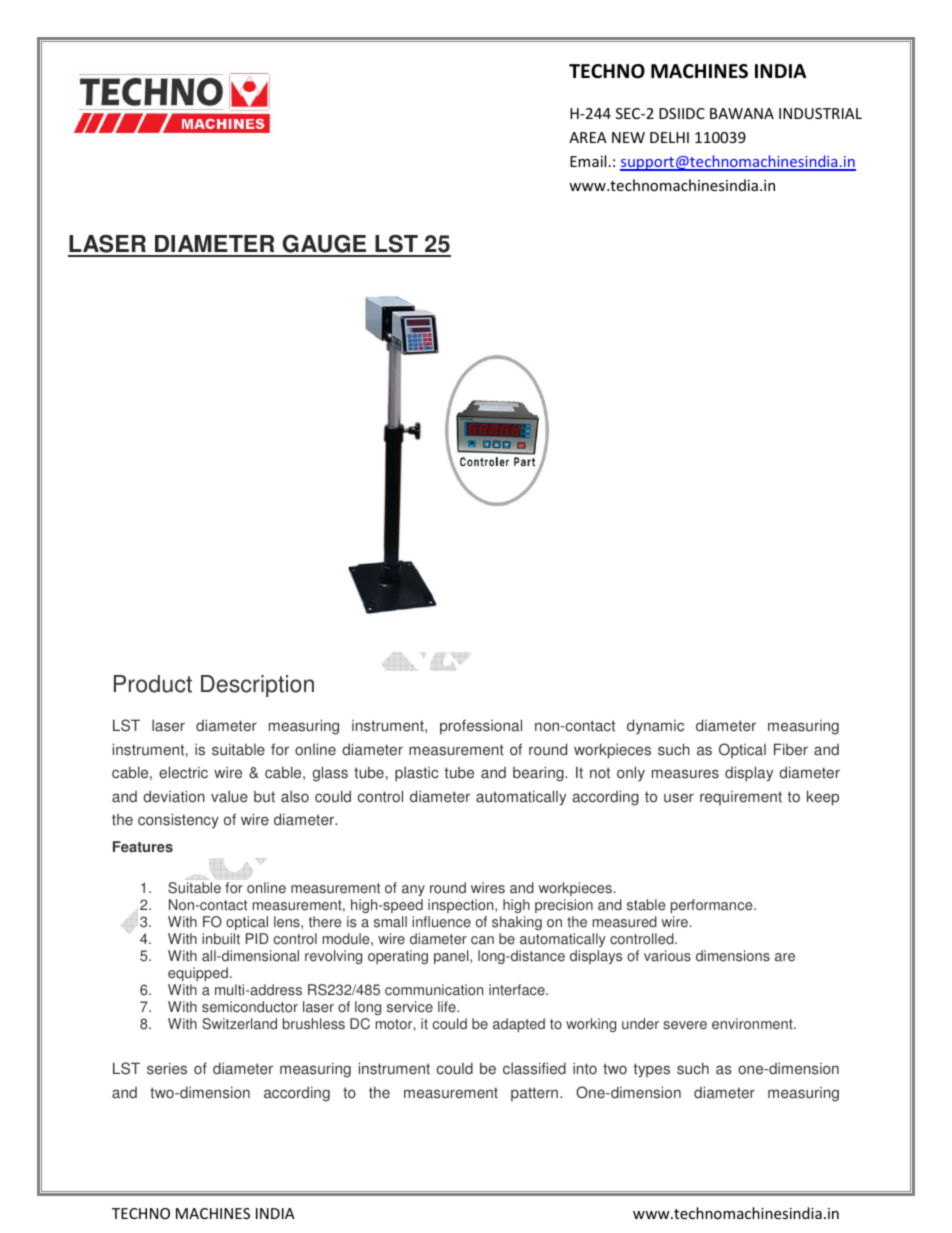 This screenshot has width=952, height=1233. I want to click on electric, so click(183, 772).
